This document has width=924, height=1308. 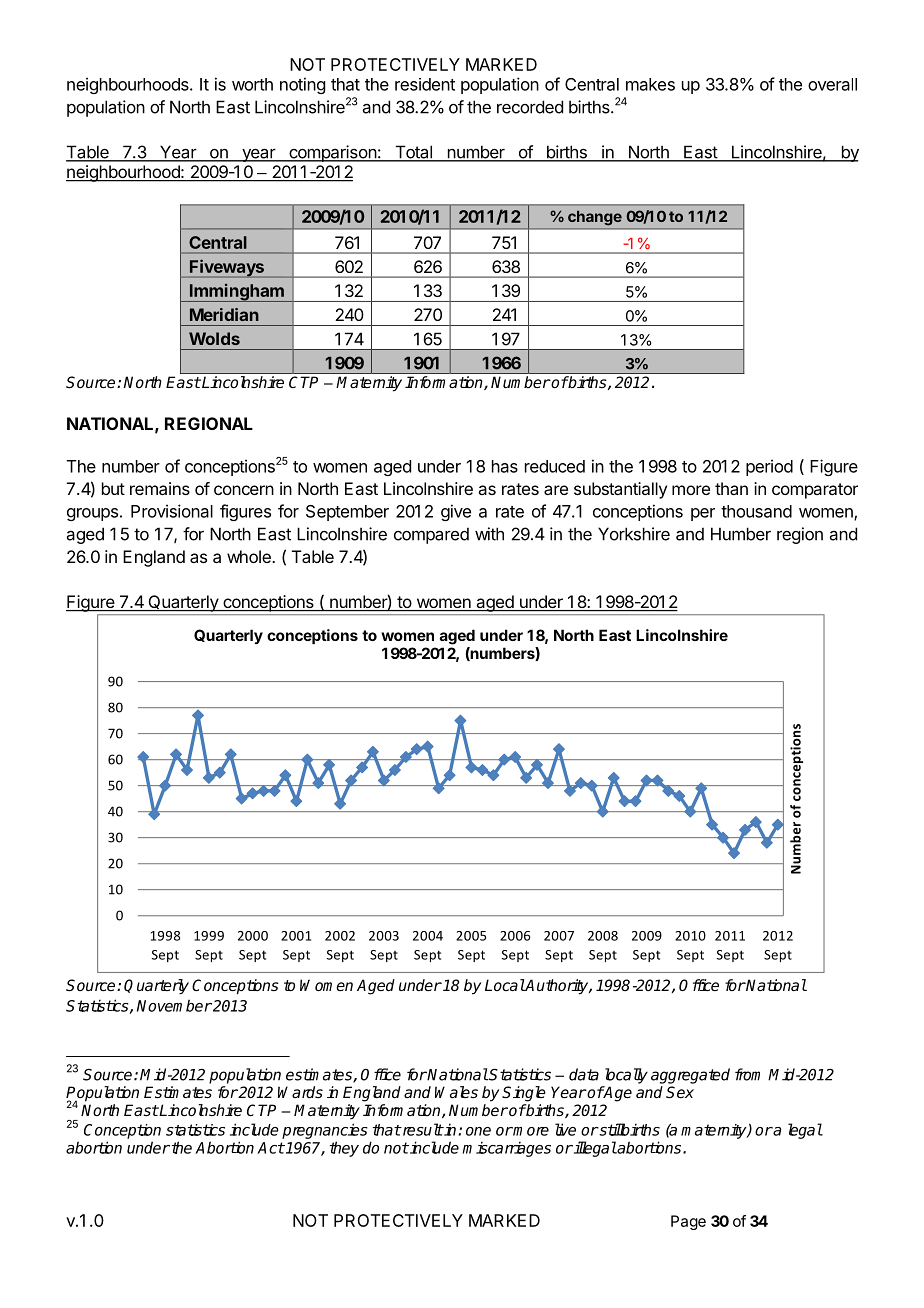 I want to click on overall, so click(x=832, y=84).
